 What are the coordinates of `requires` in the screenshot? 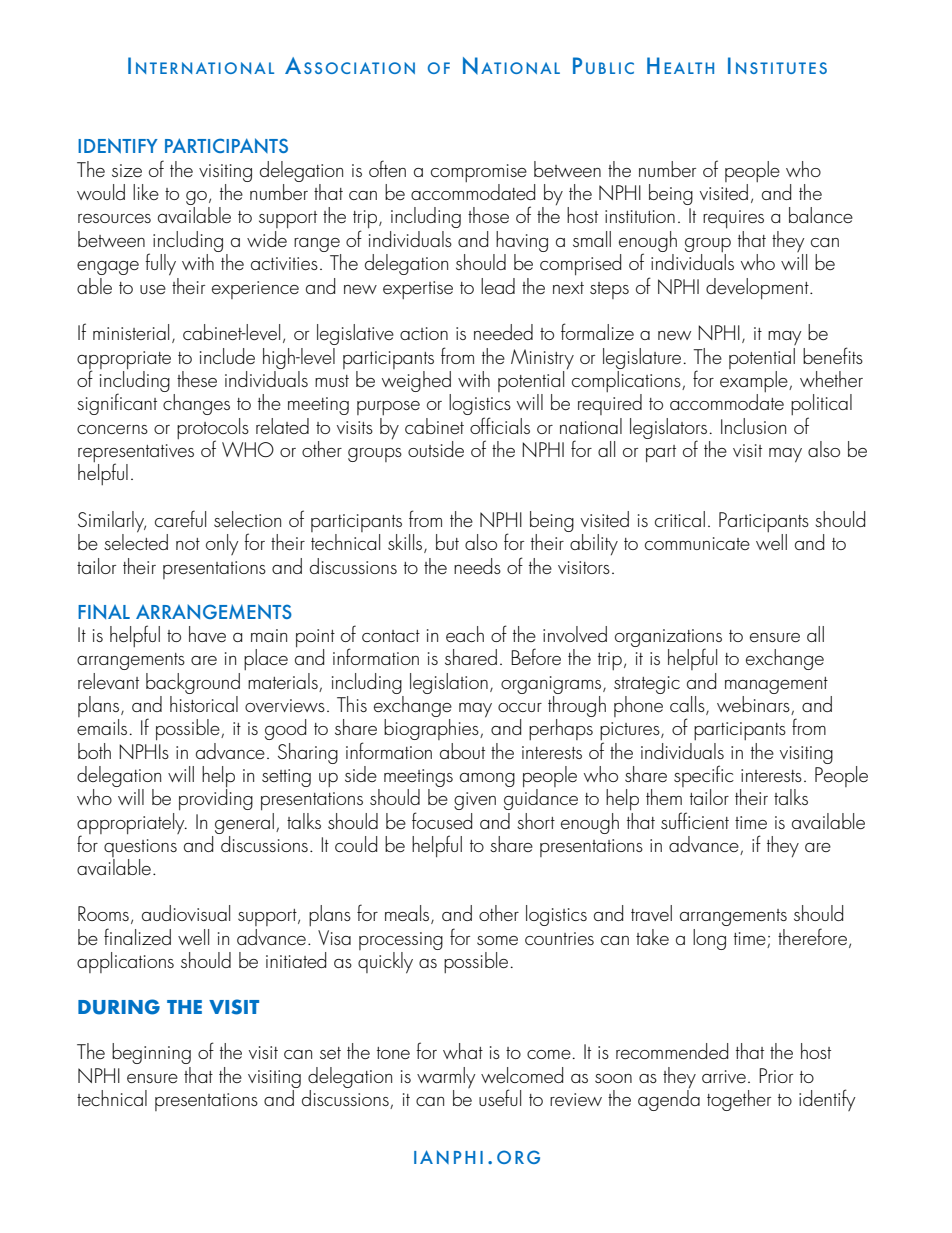 It's located at (733, 219).
